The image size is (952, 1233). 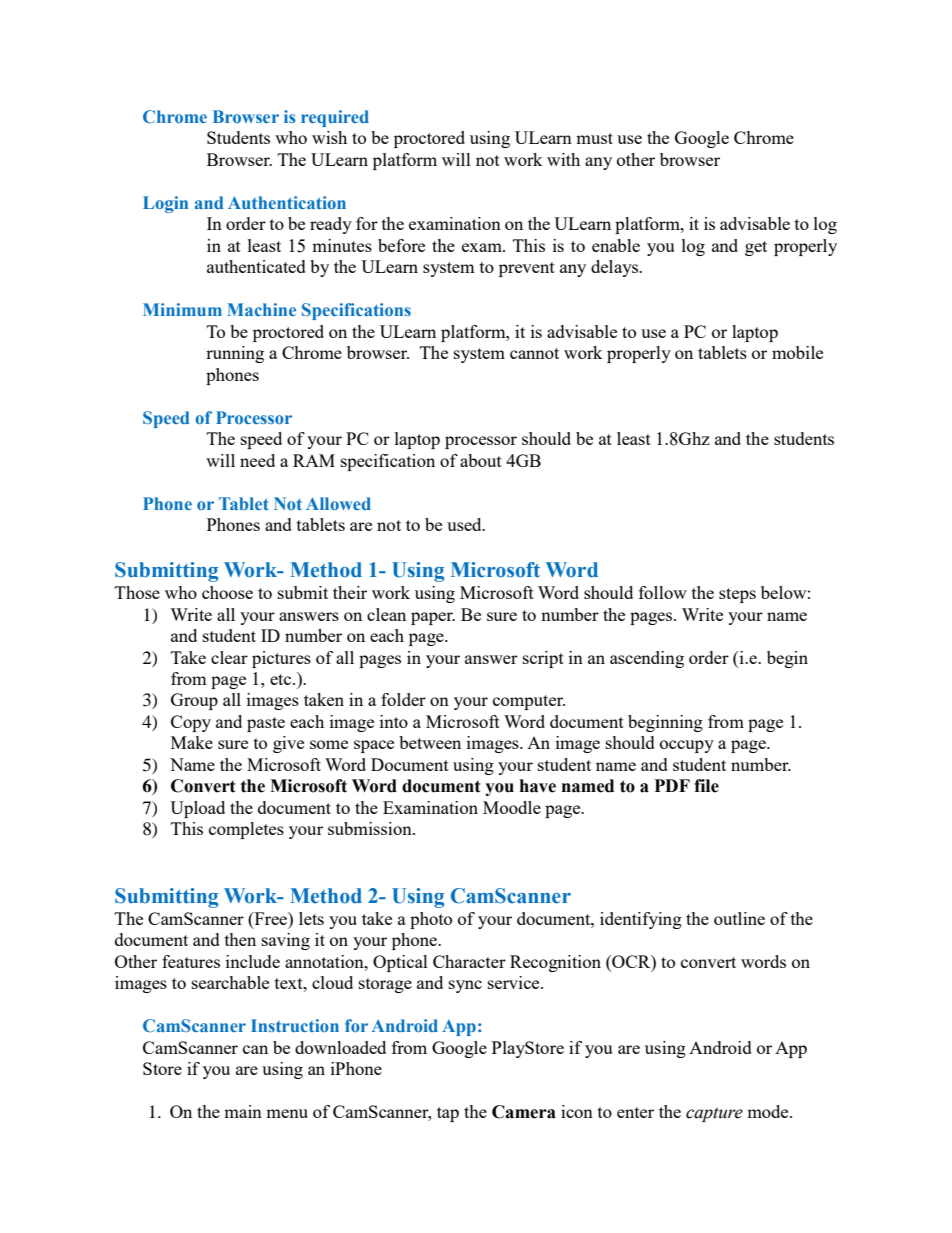 What do you see at coordinates (448, 1114) in the screenshot?
I see `tap` at bounding box center [448, 1114].
